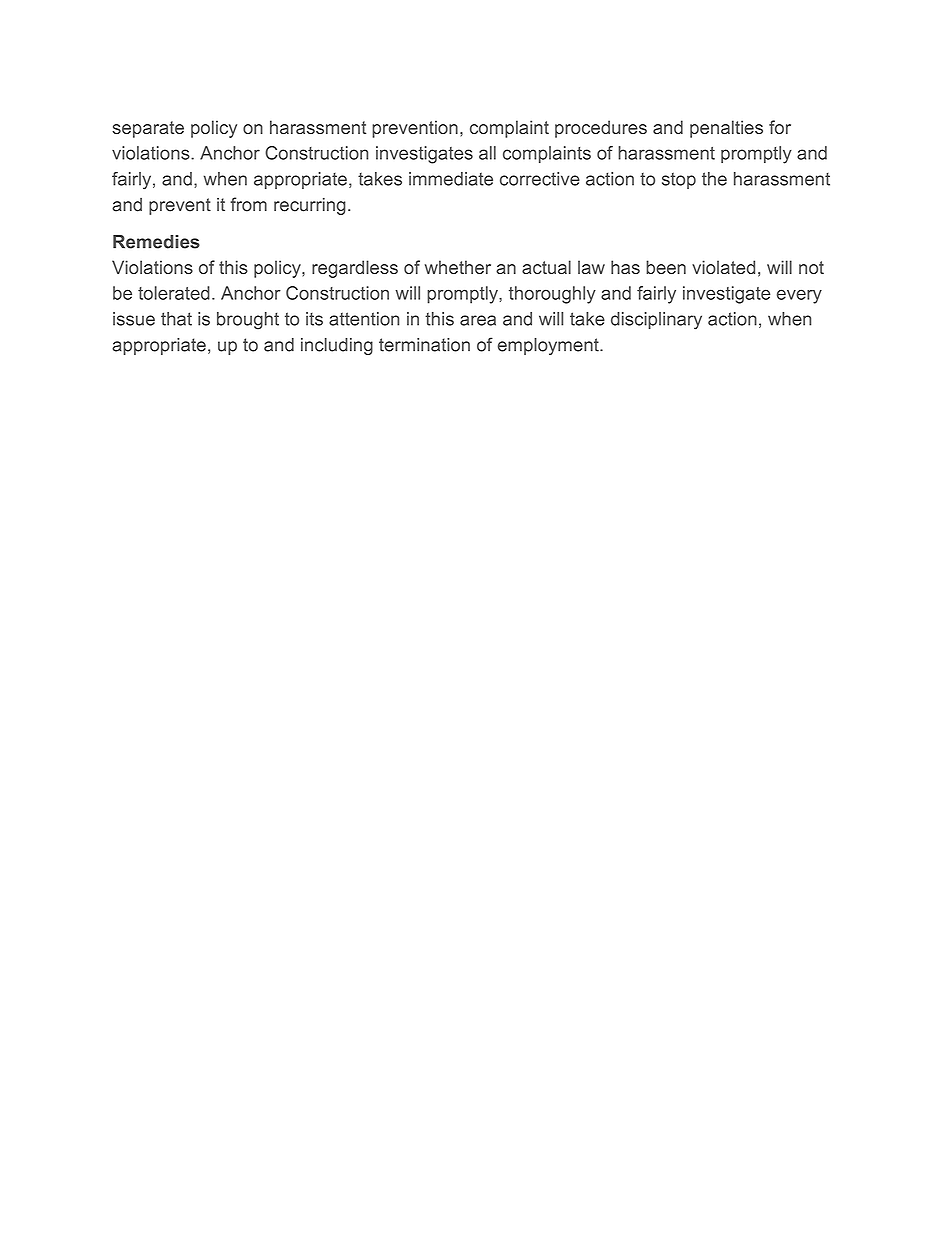 The image size is (952, 1233). What do you see at coordinates (451, 179) in the screenshot?
I see `immediate` at bounding box center [451, 179].
